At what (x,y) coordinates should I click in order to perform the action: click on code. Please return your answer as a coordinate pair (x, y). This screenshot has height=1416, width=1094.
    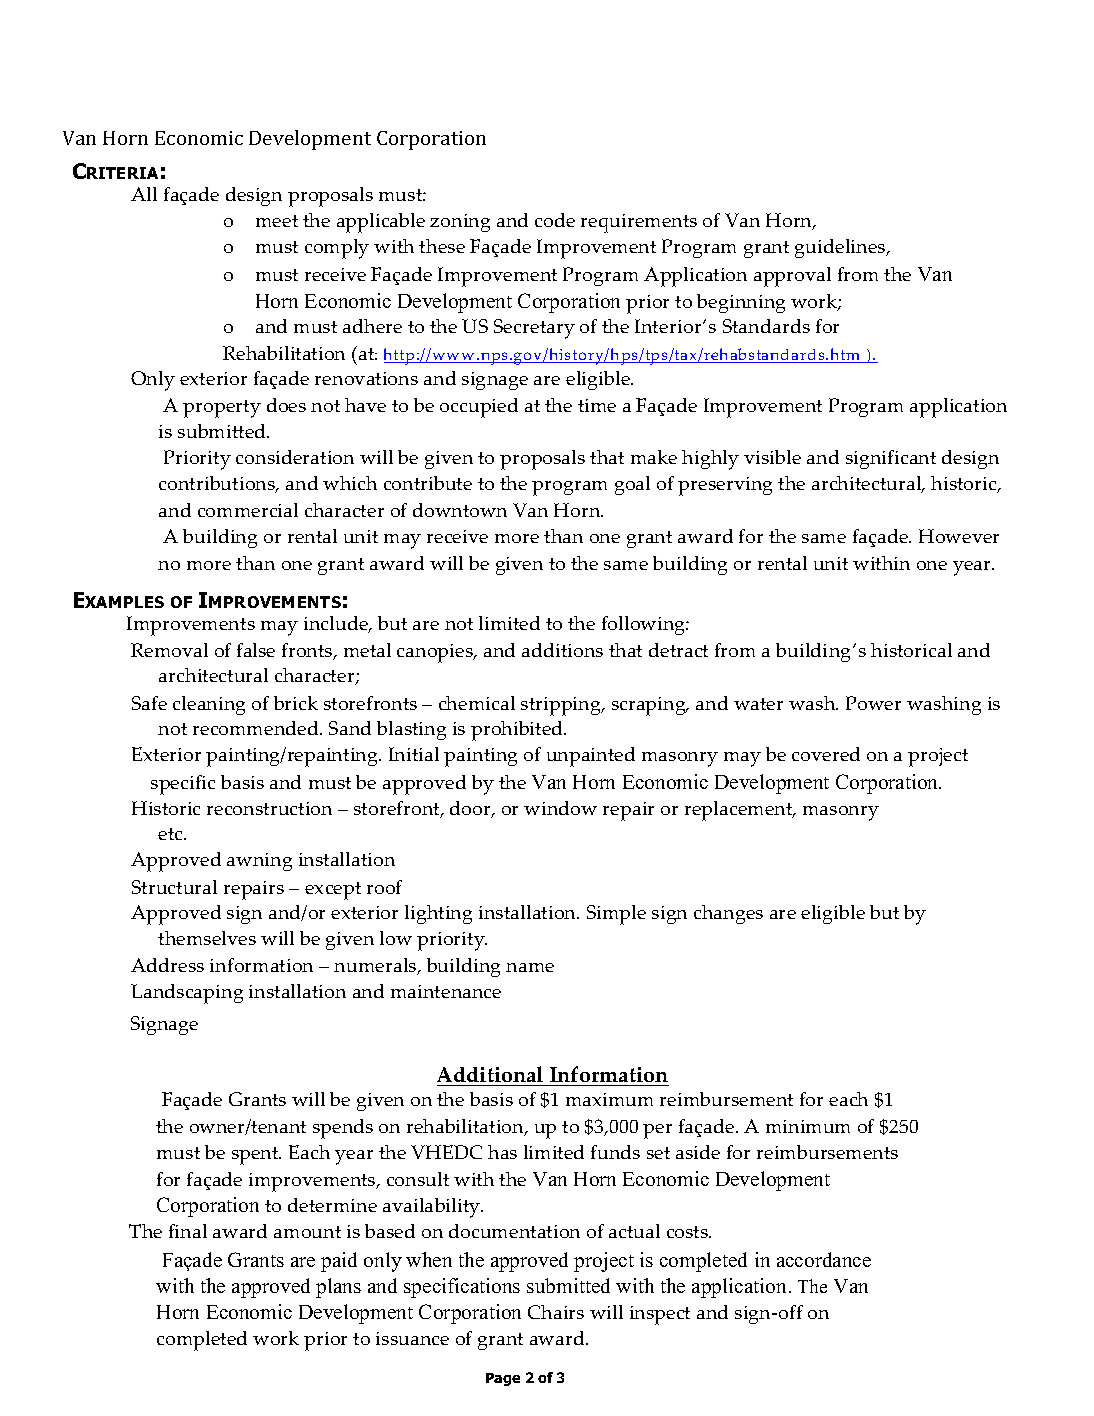
    Looking at the image, I should click on (555, 220).
